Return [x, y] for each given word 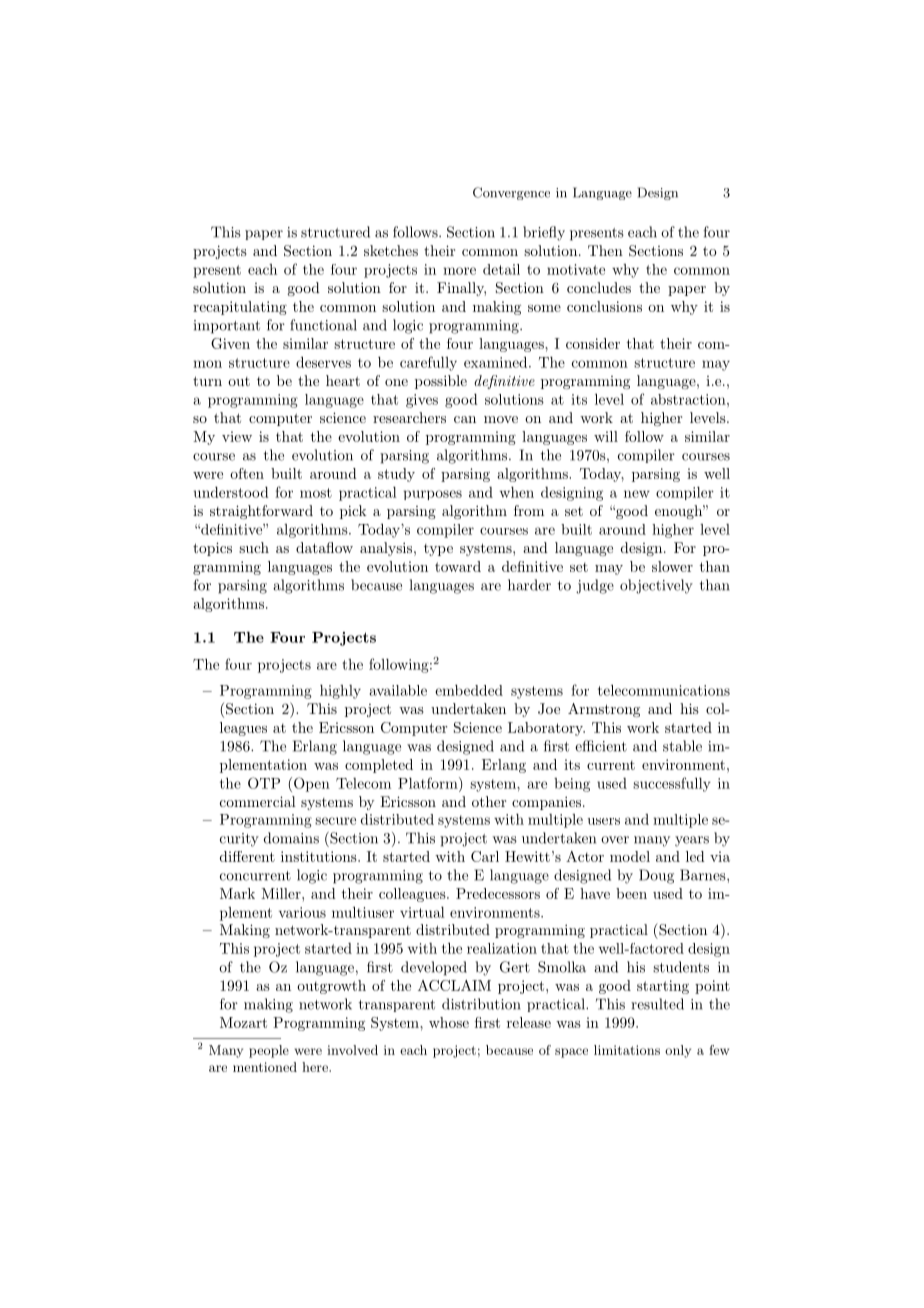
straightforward [261, 512]
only [678, 1051]
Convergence [511, 193]
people [269, 1051]
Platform [429, 783]
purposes [433, 495]
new [637, 494]
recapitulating [240, 308]
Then [605, 250]
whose [449, 1022]
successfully [672, 784]
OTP [264, 783]
